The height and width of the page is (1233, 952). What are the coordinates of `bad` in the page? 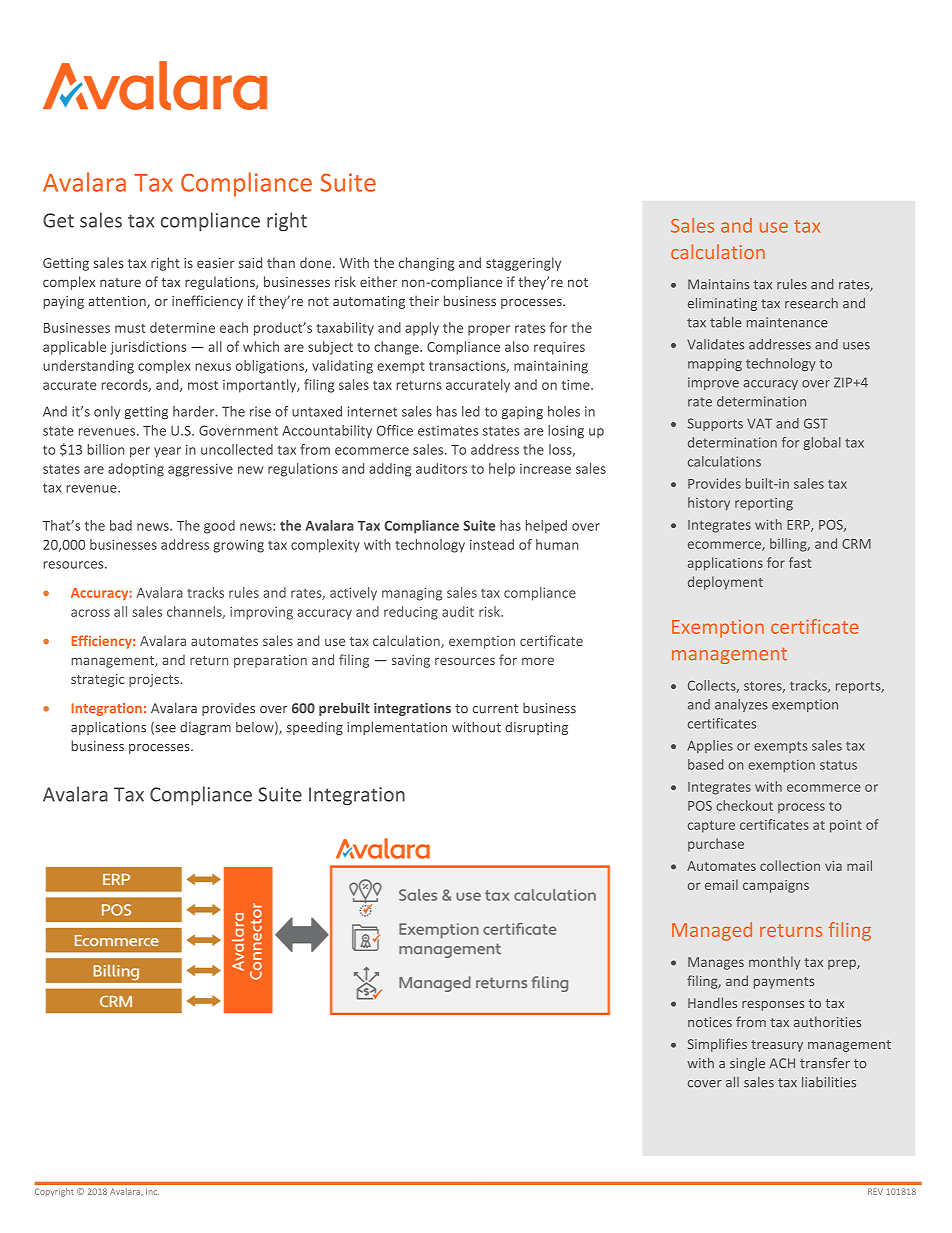 It's located at (121, 525).
